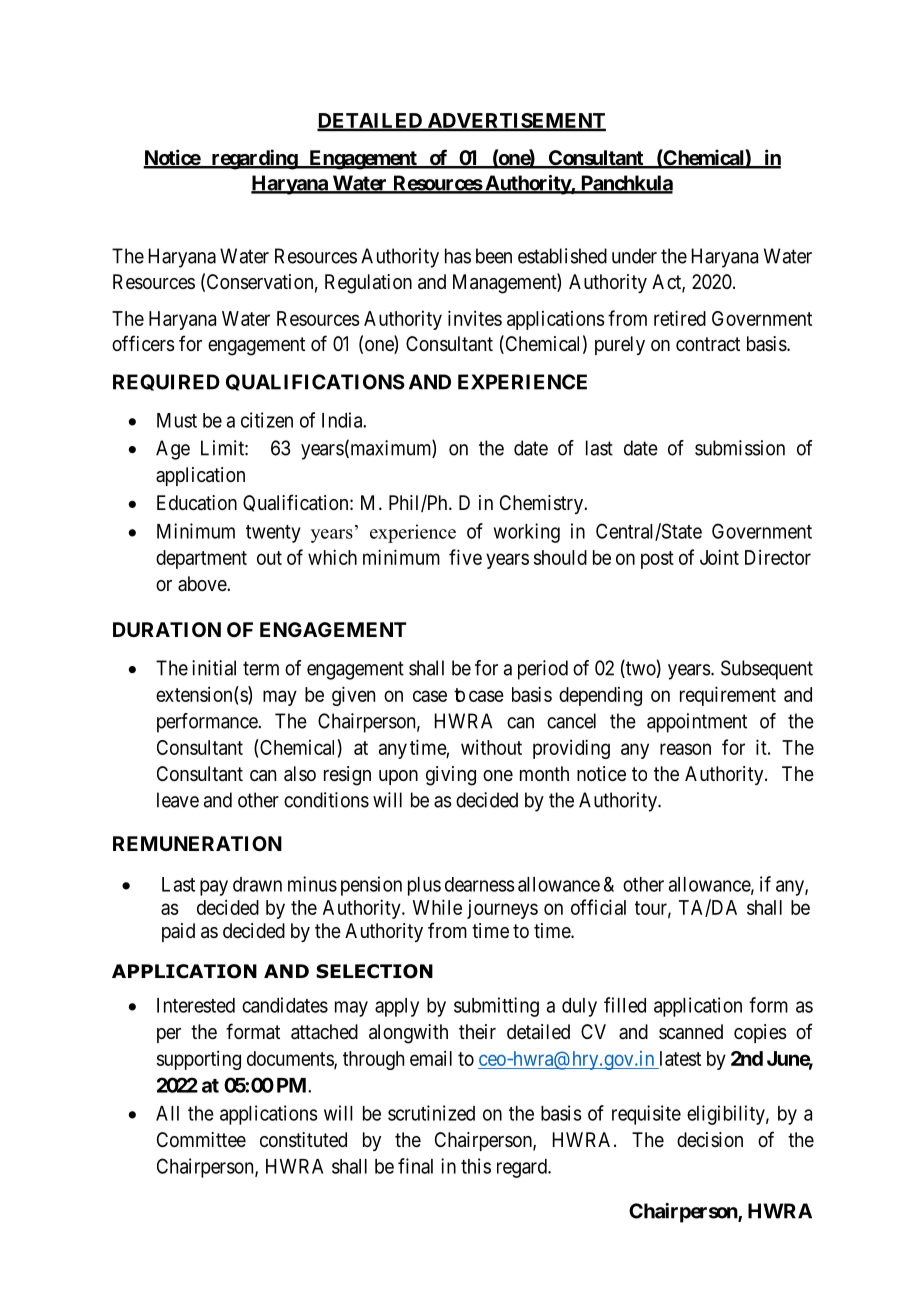 This document has width=924, height=1307. What do you see at coordinates (515, 122) in the document?
I see `ADVERTISEMENT` at bounding box center [515, 122].
